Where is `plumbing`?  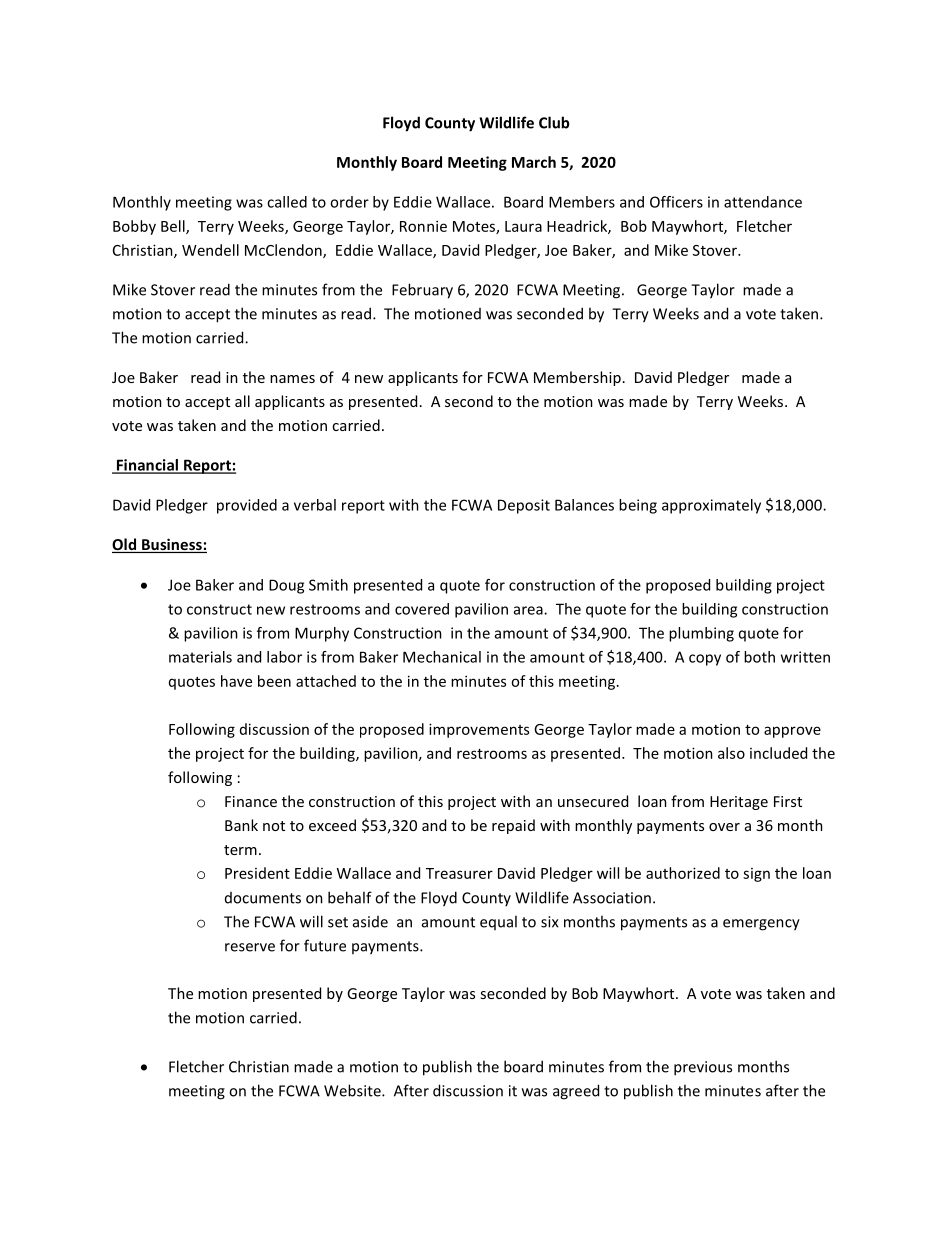 plumbing is located at coordinates (701, 634).
